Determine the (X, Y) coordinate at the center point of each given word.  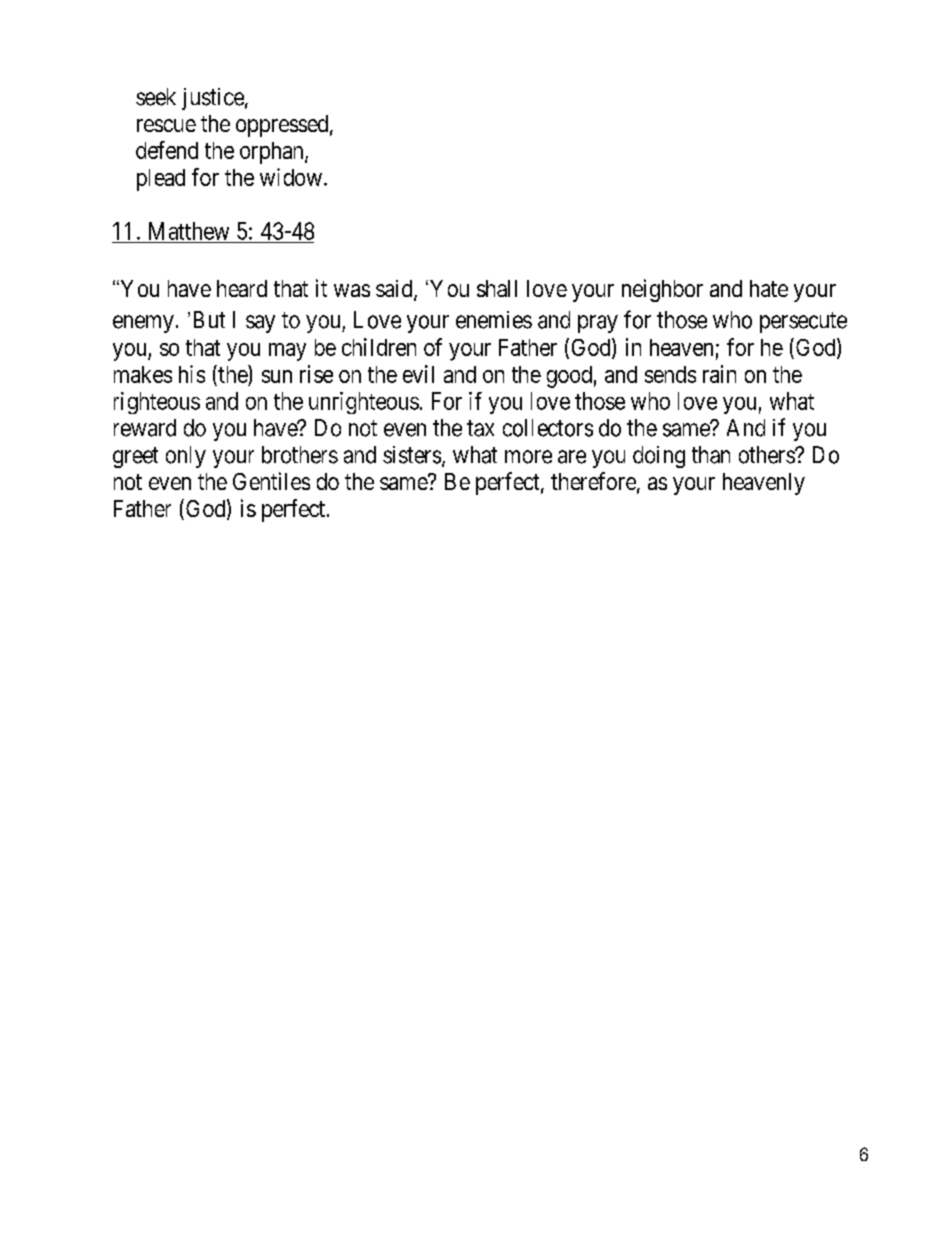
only (186, 457)
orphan (273, 153)
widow (291, 177)
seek (156, 97)
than (711, 455)
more (528, 457)
